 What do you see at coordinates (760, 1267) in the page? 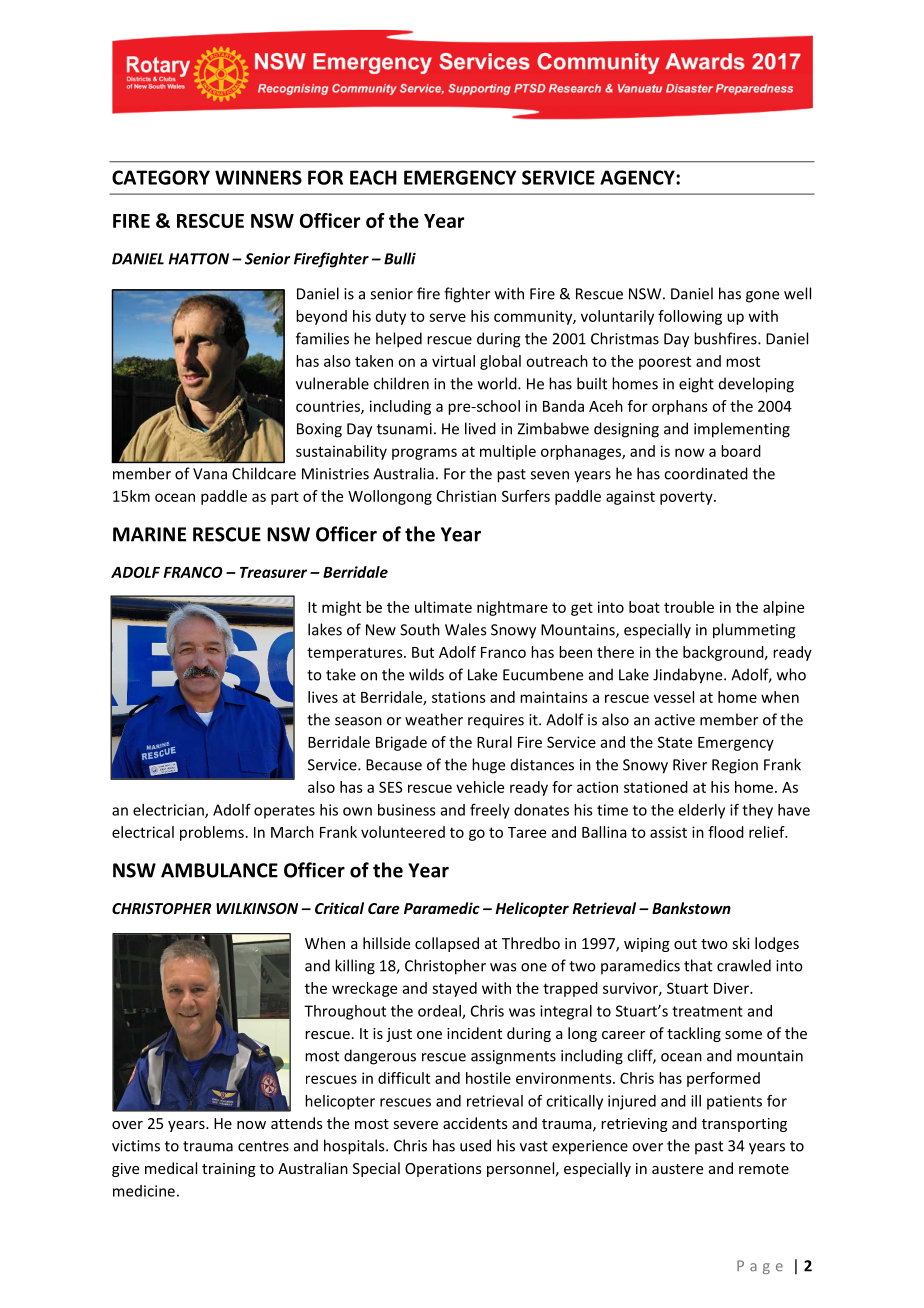
I see `Page` at bounding box center [760, 1267].
